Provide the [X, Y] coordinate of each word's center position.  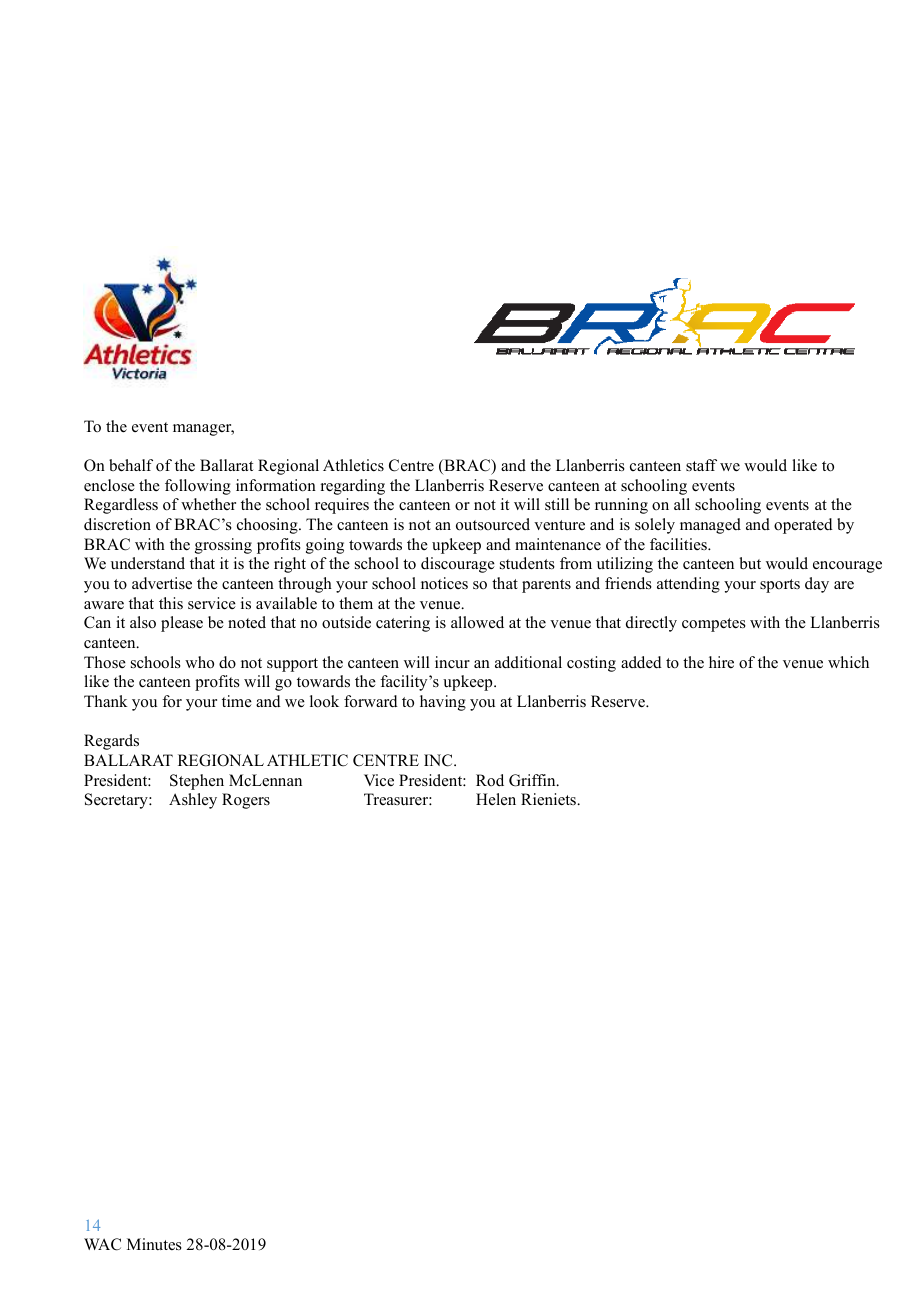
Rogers [246, 801]
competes [714, 625]
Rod [490, 780]
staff [701, 465]
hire [721, 662]
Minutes [154, 1244]
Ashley [193, 801]
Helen [496, 799]
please [182, 624]
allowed [477, 622]
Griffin [533, 780]
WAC [102, 1244]
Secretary [117, 801]
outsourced [493, 524]
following [198, 487]
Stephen [197, 782]
